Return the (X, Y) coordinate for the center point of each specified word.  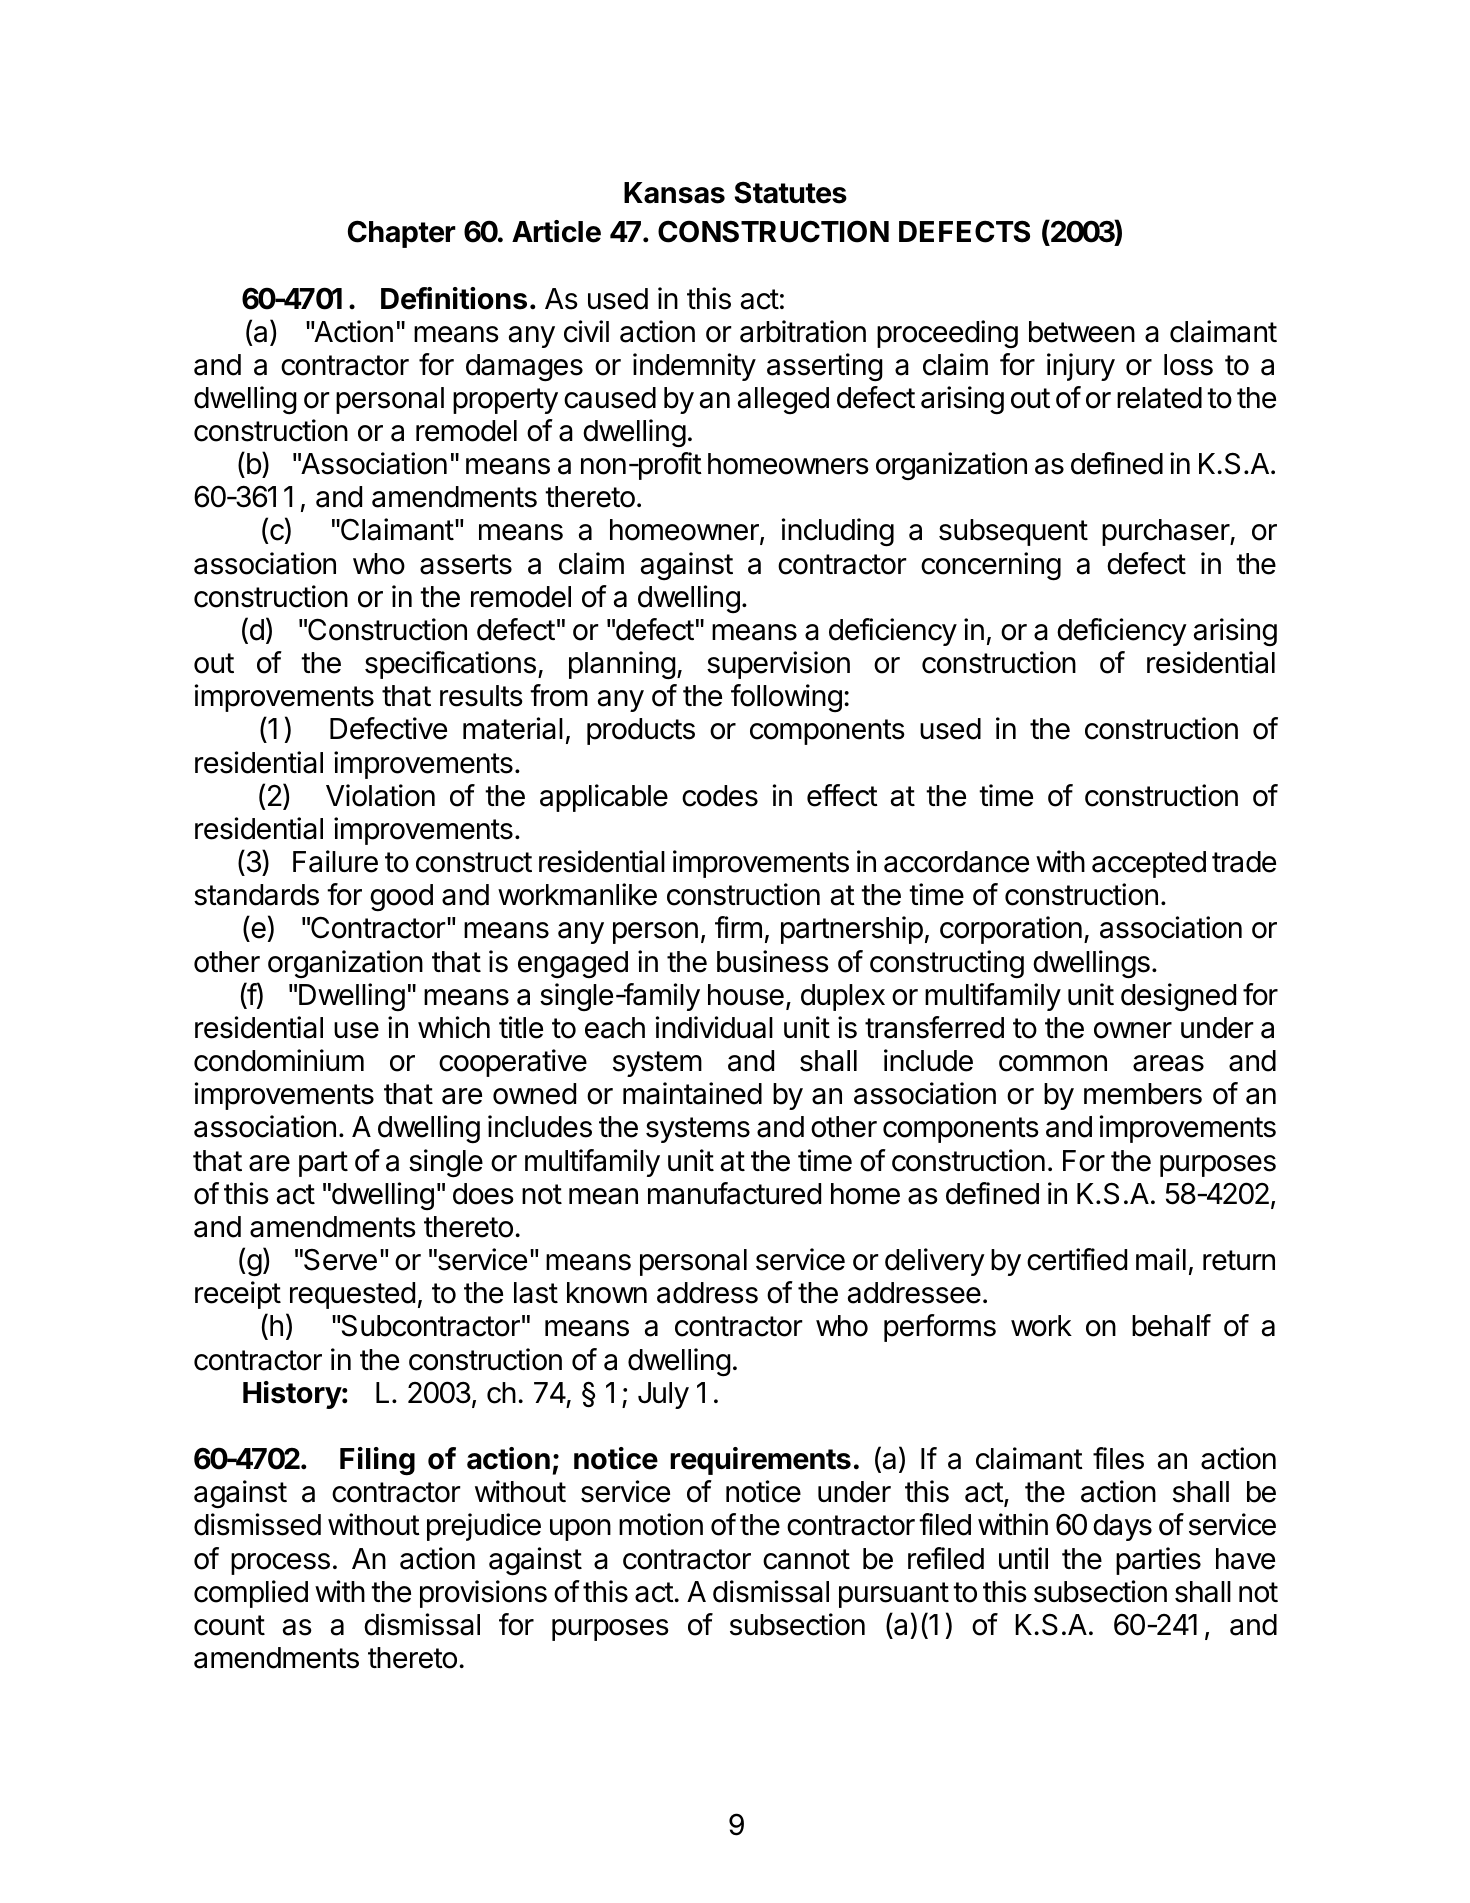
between (1082, 332)
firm (738, 927)
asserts (466, 564)
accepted (1149, 864)
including (838, 532)
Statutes (791, 192)
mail (1161, 1259)
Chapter (402, 234)
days (1122, 1527)
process (280, 1564)
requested (352, 1295)
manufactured (734, 1193)
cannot (806, 1559)
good (401, 898)
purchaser (1166, 532)
